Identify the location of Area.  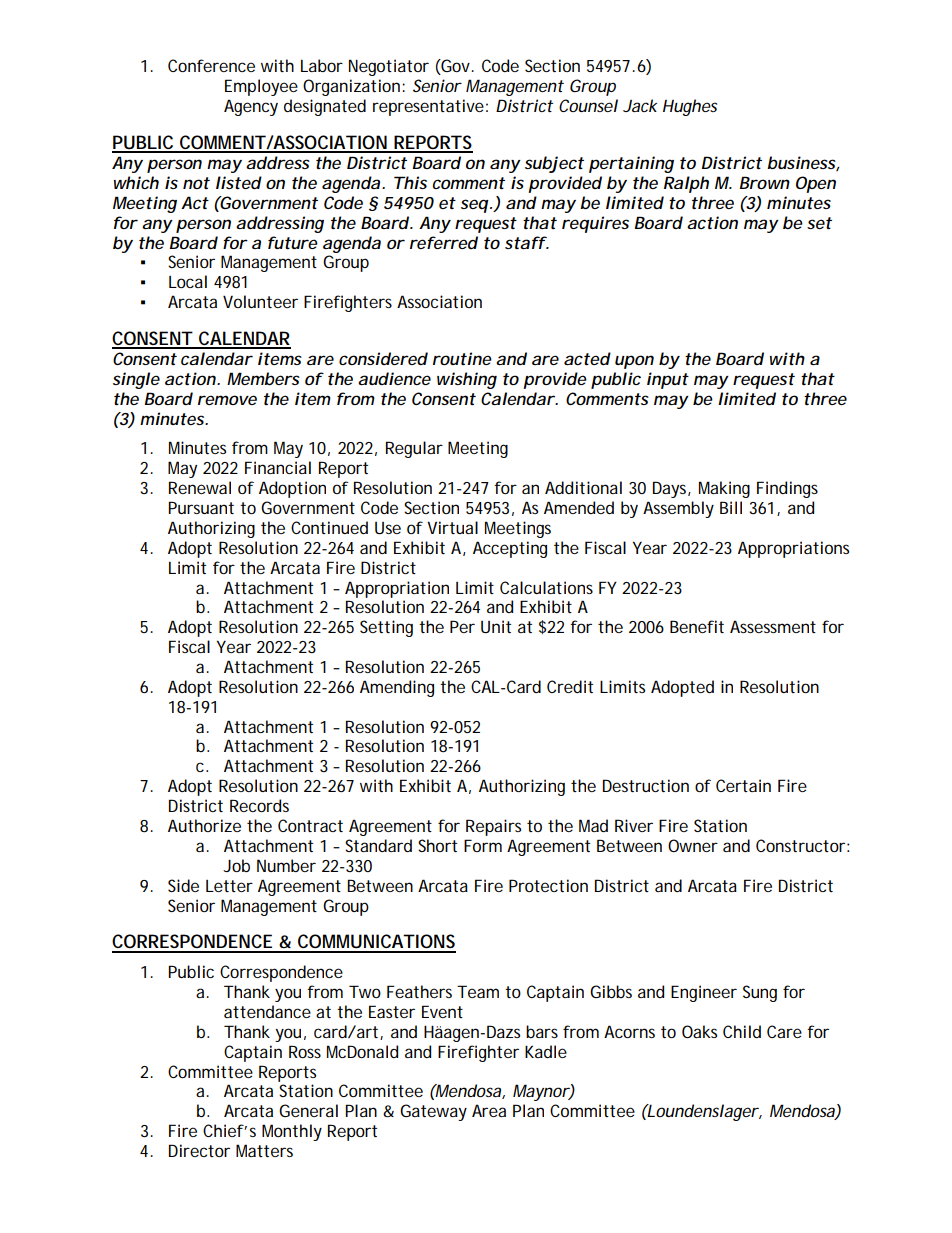
(489, 1110).
